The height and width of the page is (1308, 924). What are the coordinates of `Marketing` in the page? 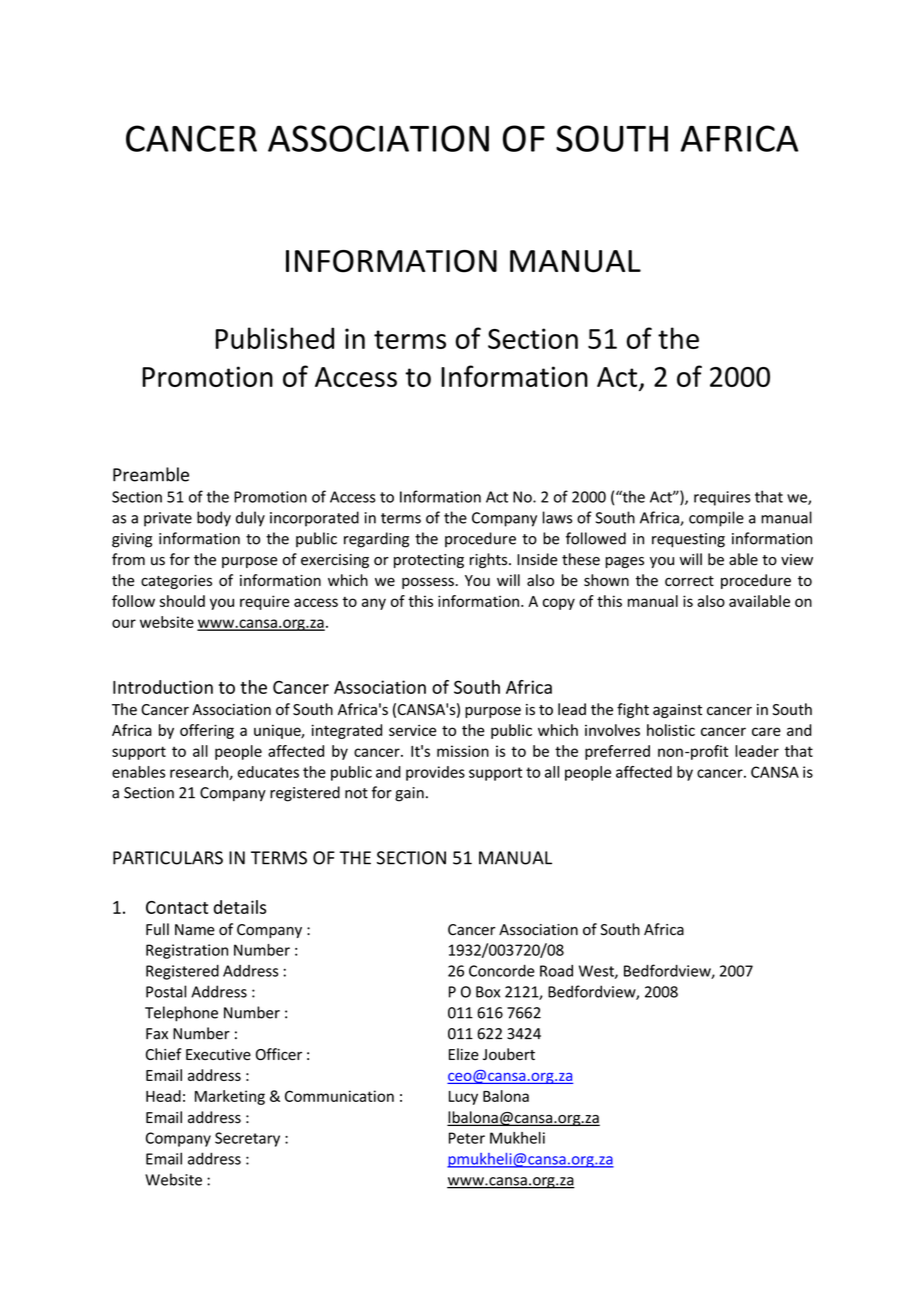 It's located at (230, 1097).
